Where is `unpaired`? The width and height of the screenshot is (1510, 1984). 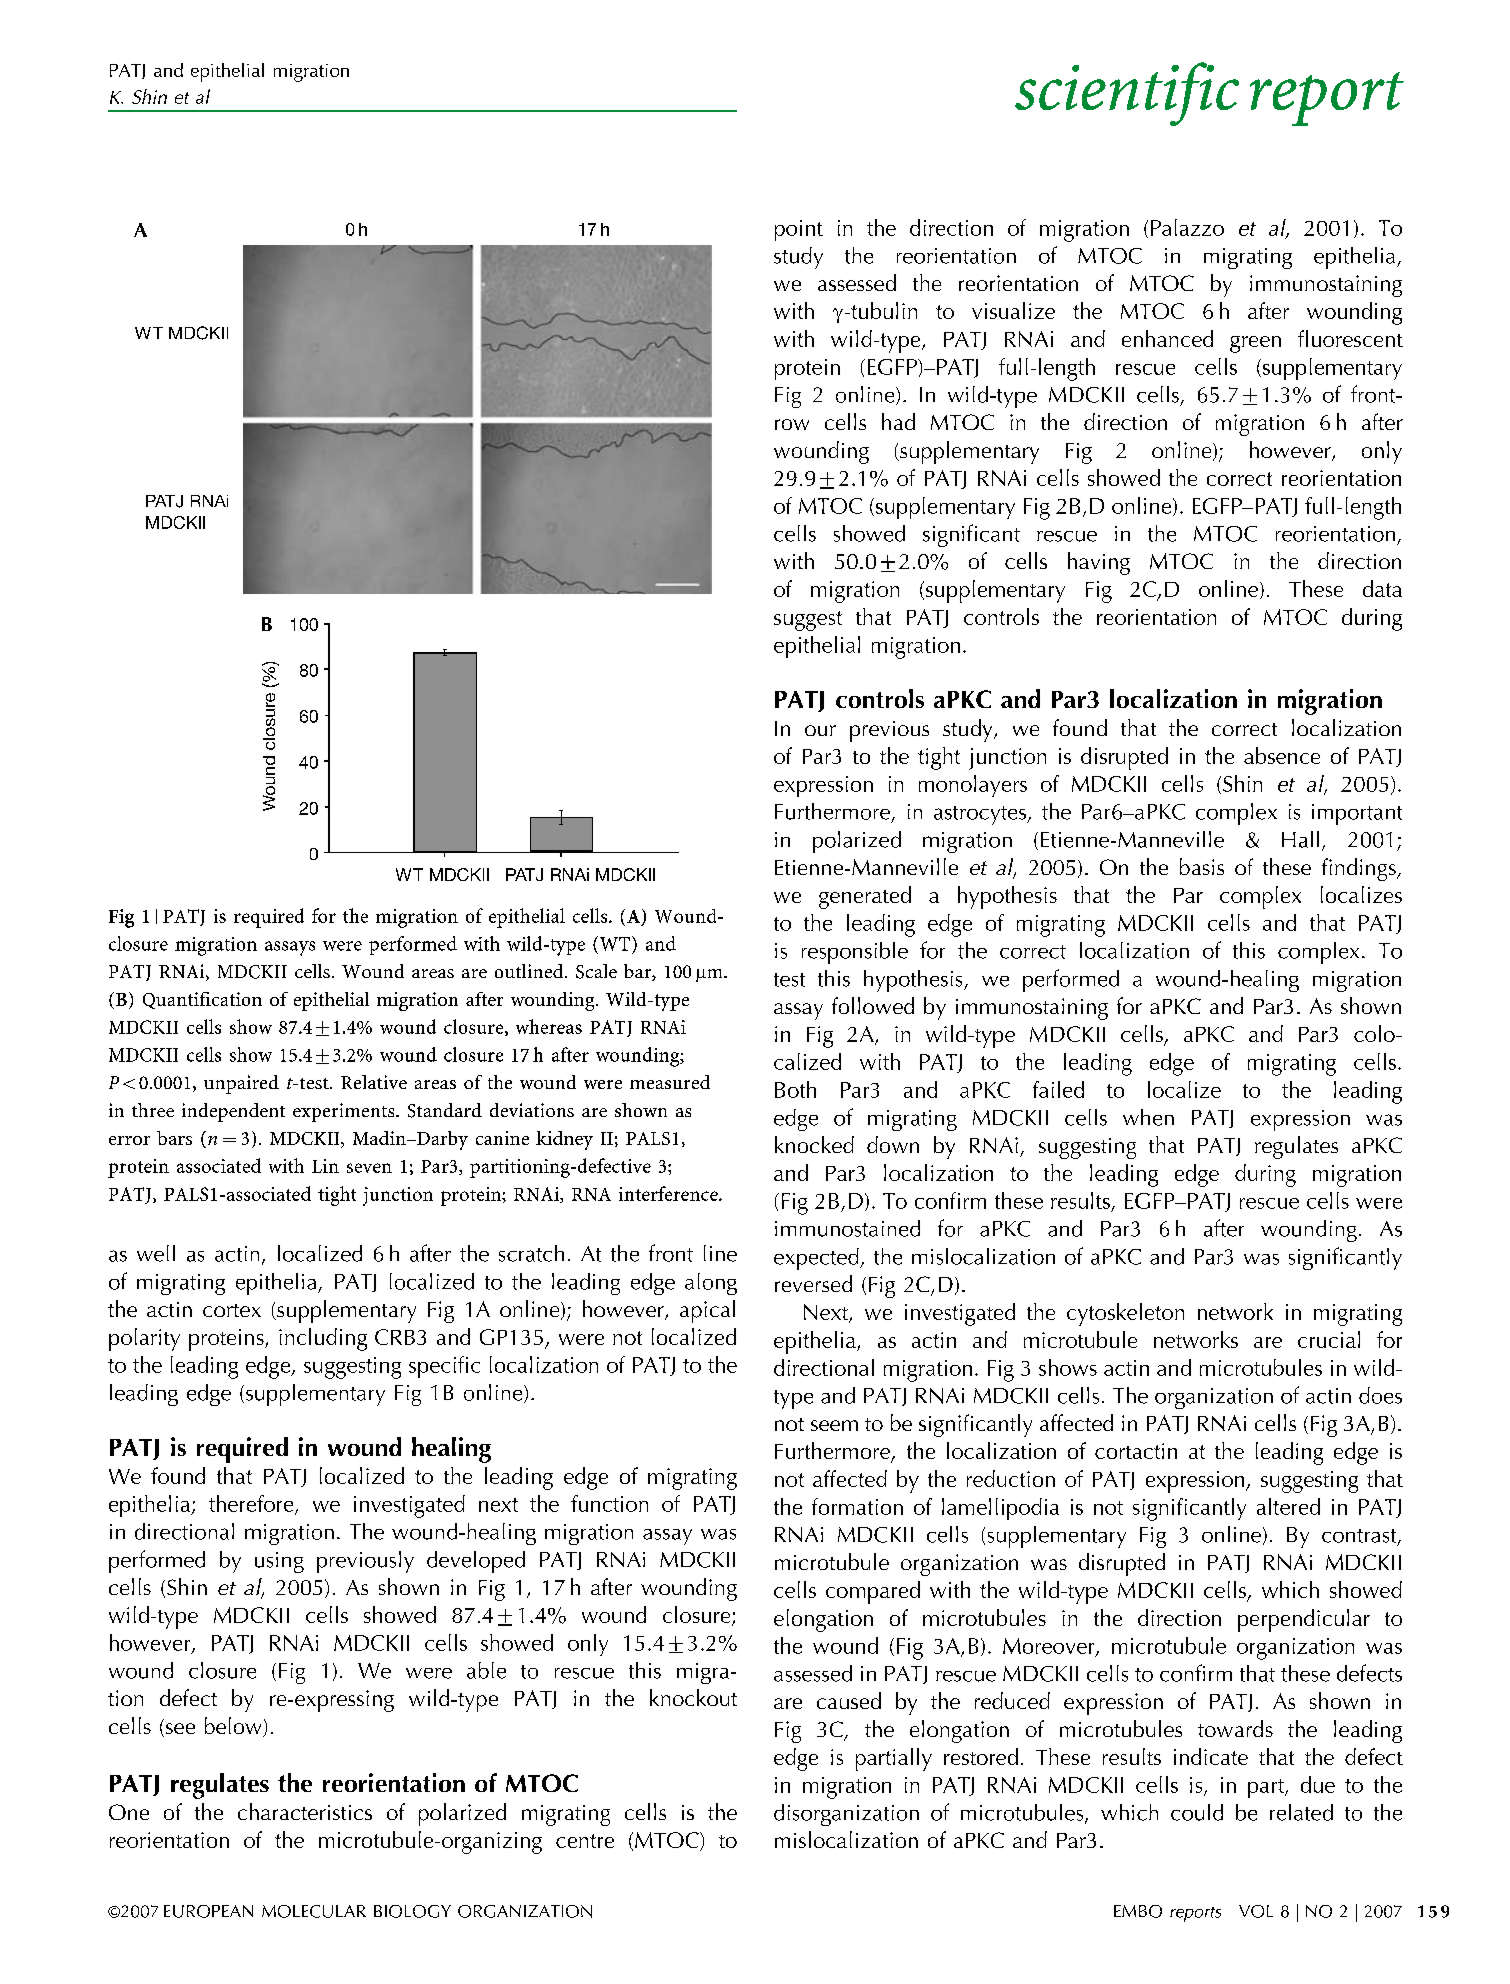
unpaired is located at coordinates (241, 1084).
